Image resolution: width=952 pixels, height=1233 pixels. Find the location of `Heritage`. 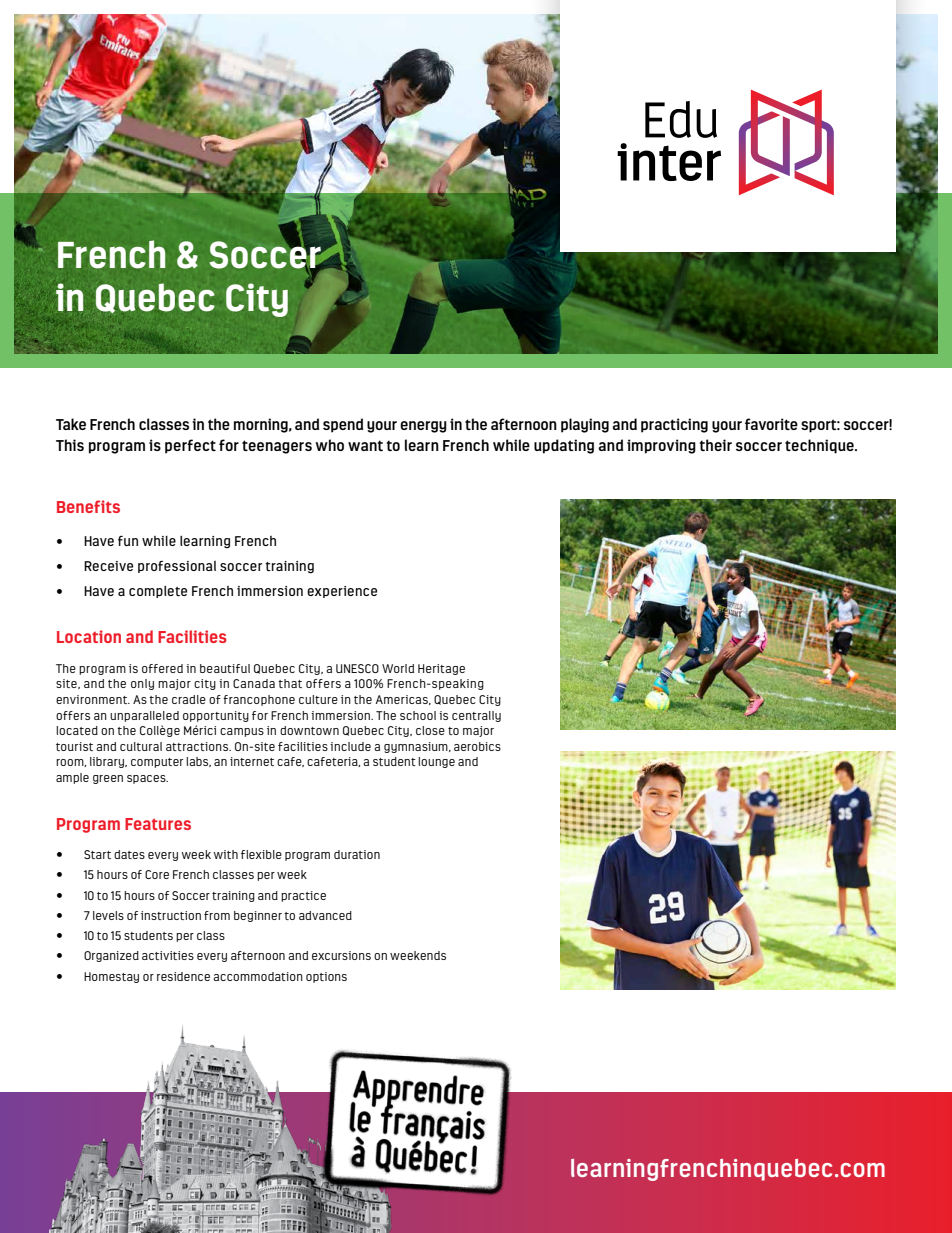

Heritage is located at coordinates (441, 669).
